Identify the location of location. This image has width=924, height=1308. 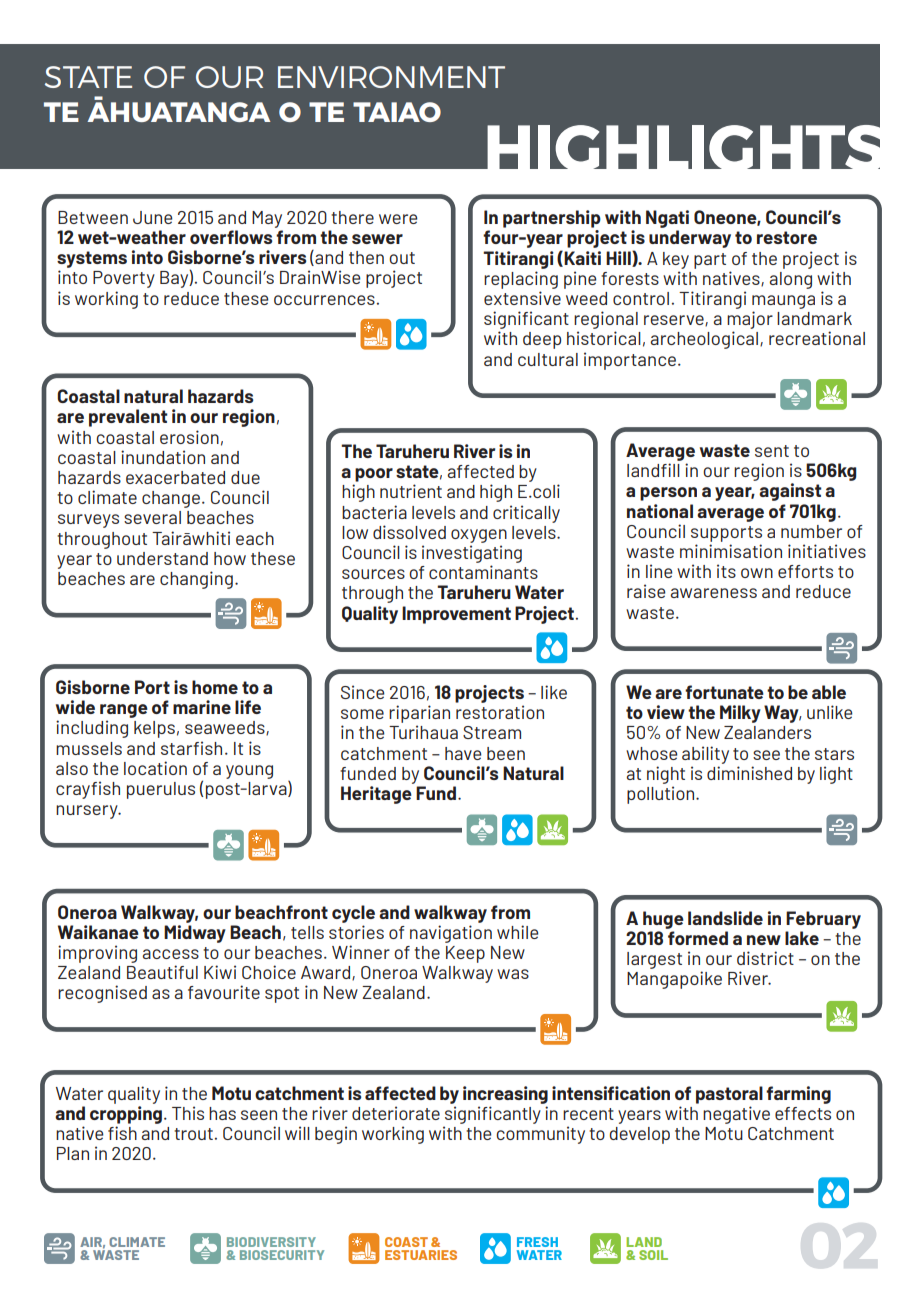
(155, 768).
